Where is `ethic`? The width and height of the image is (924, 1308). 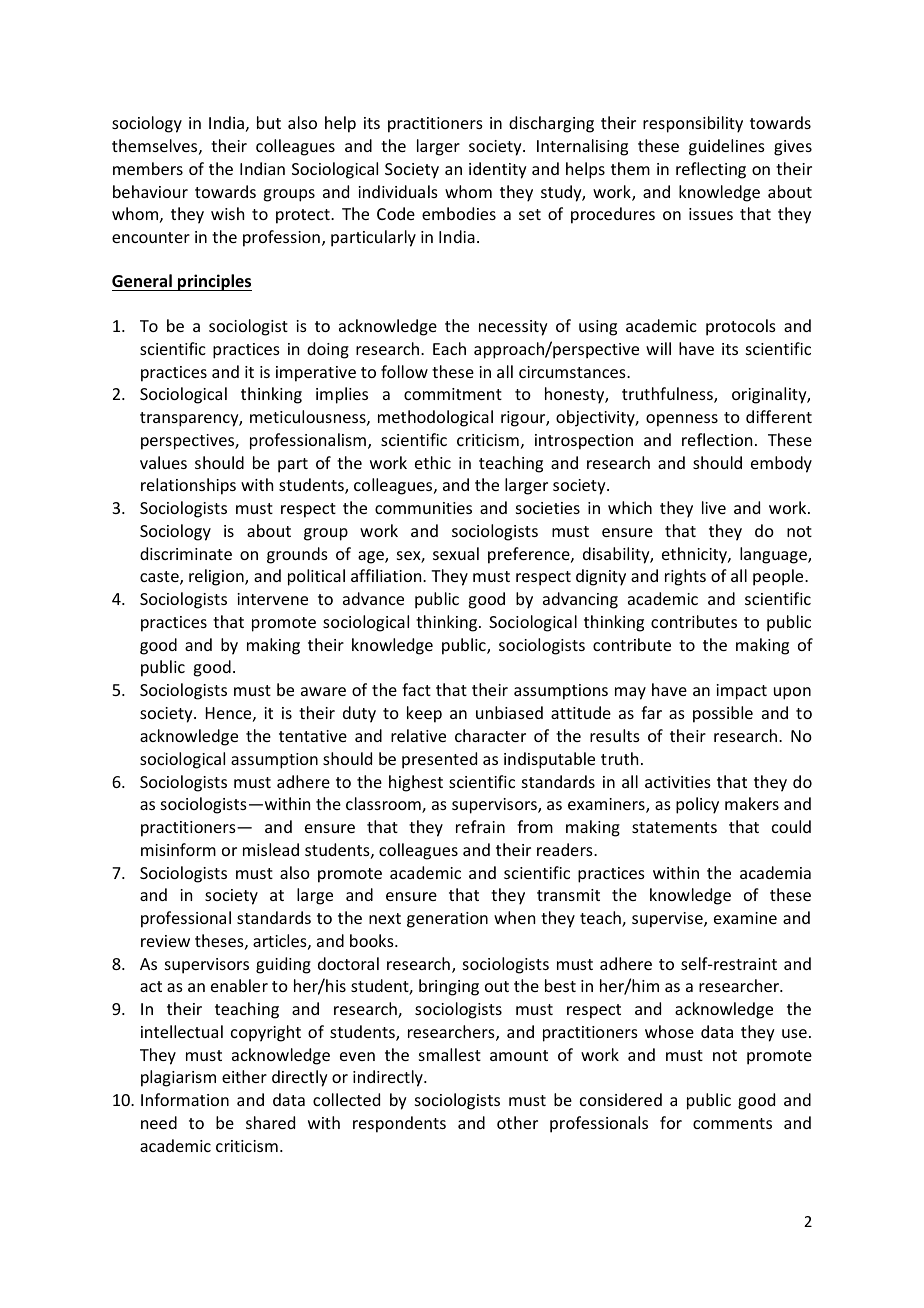 ethic is located at coordinates (433, 462).
